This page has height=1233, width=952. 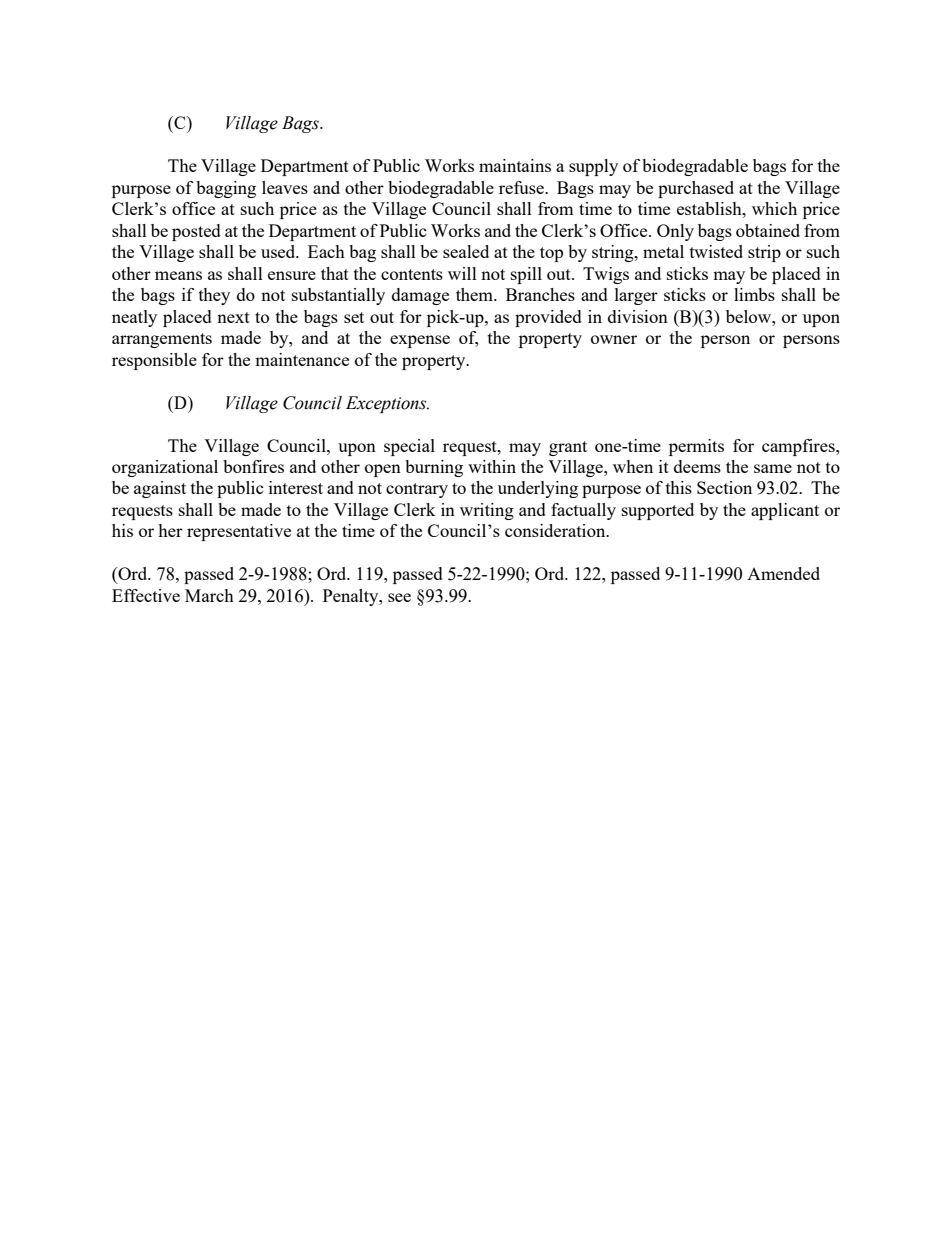 What do you see at coordinates (399, 597) in the page?
I see `see` at bounding box center [399, 597].
